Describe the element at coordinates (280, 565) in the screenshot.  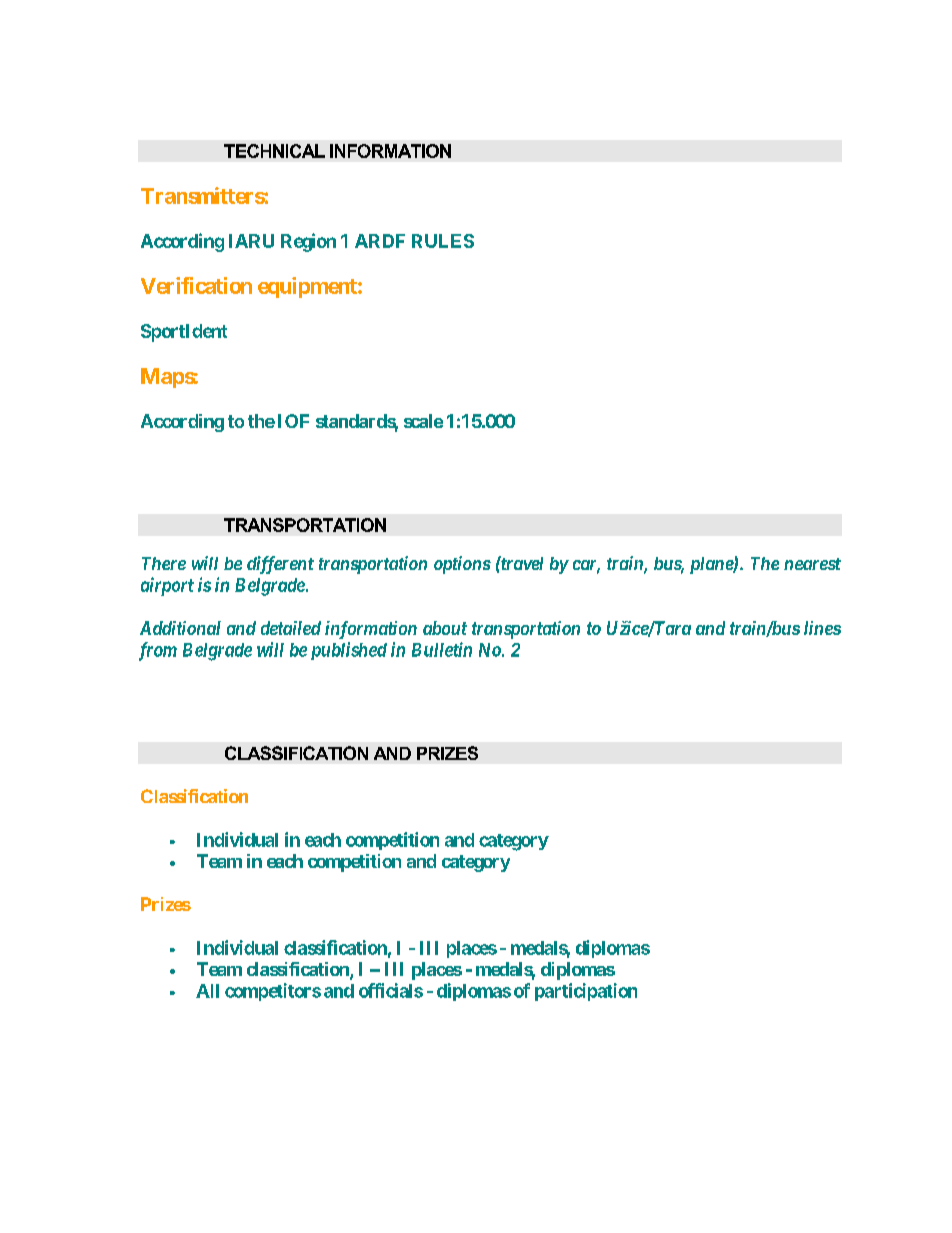
I see `different` at that location.
